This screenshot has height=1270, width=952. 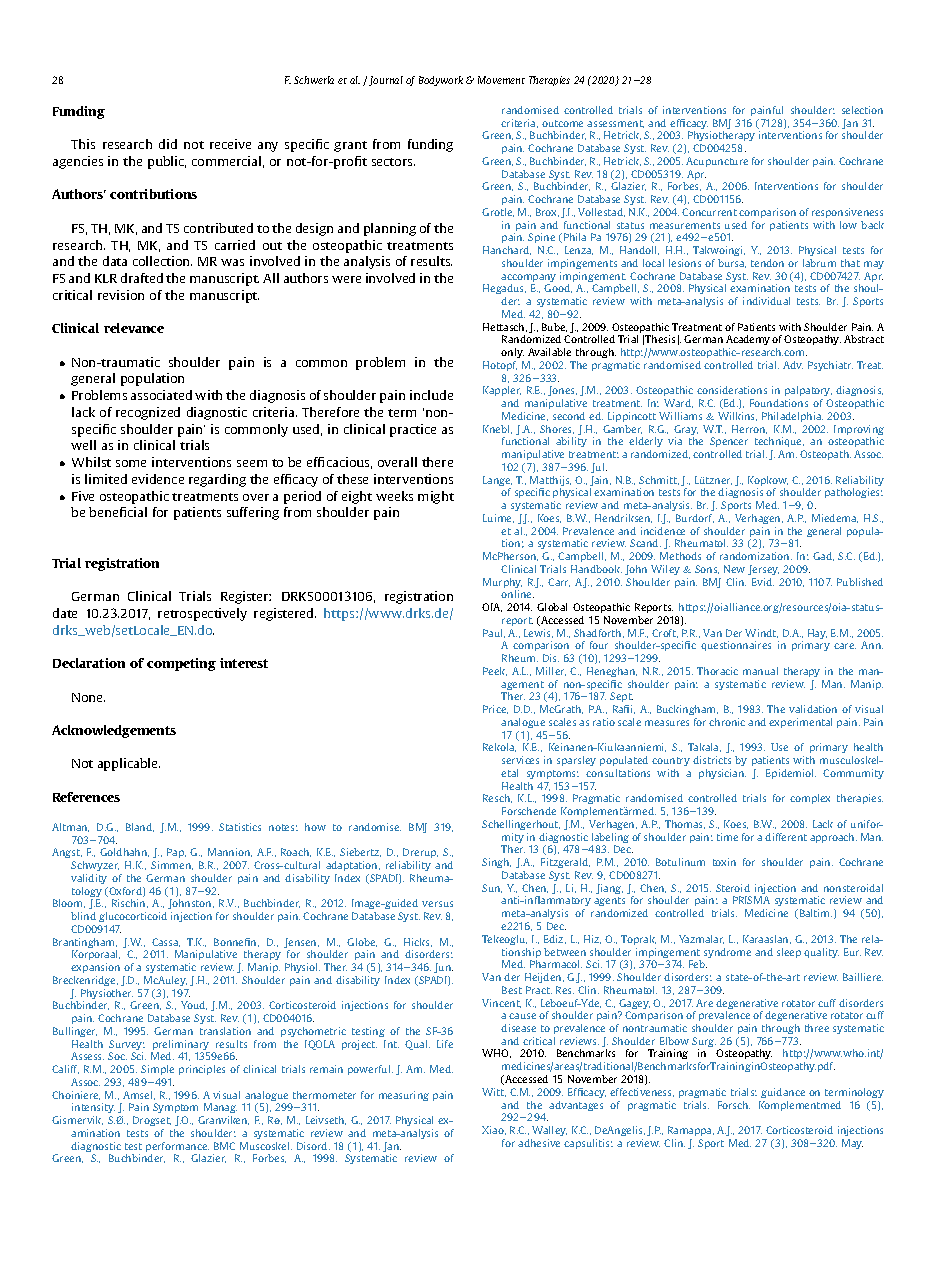 What do you see at coordinates (496, 863) in the screenshot?
I see `Singh` at bounding box center [496, 863].
